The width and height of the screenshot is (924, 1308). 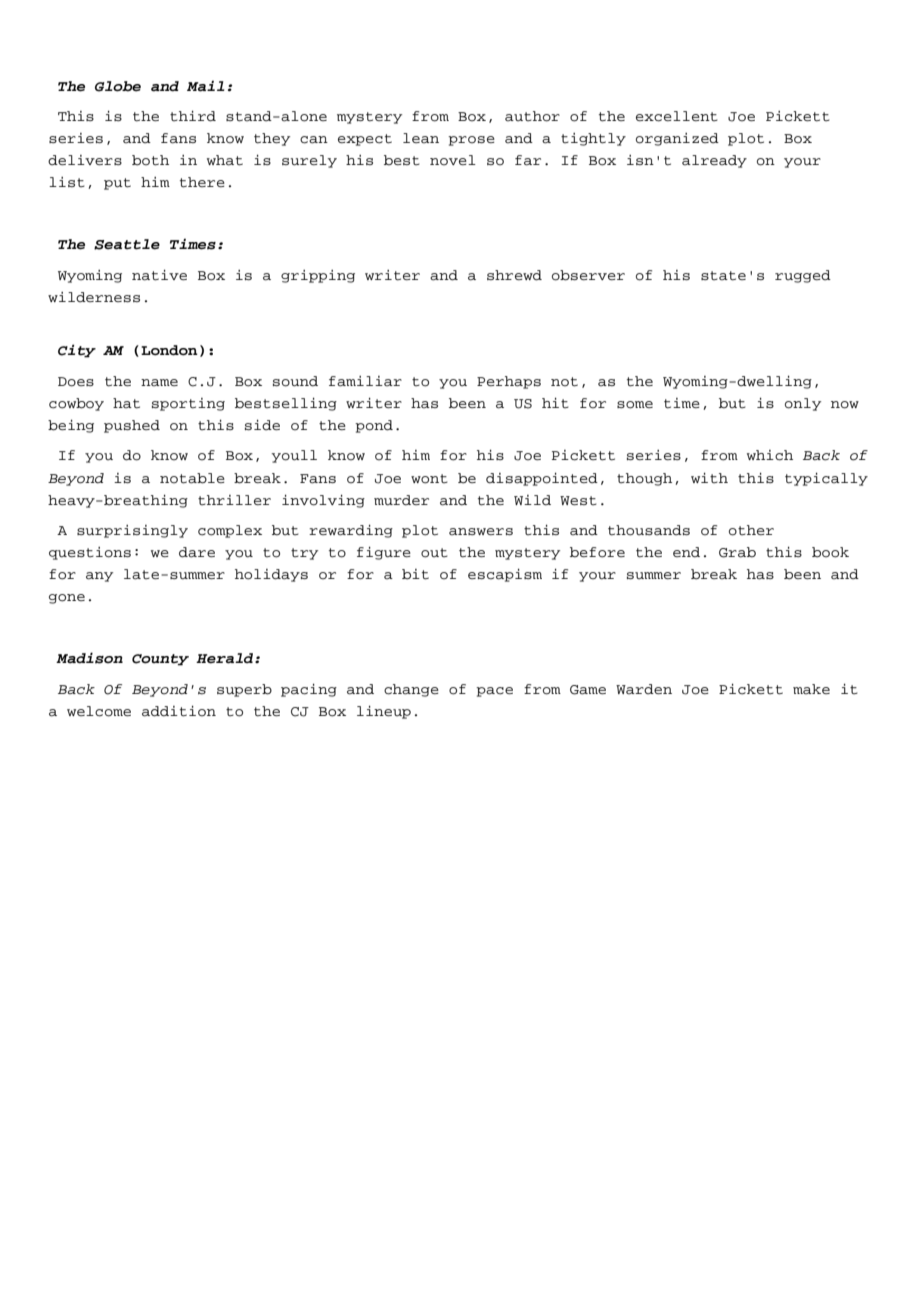 What do you see at coordinates (193, 116) in the screenshot?
I see `third` at bounding box center [193, 116].
